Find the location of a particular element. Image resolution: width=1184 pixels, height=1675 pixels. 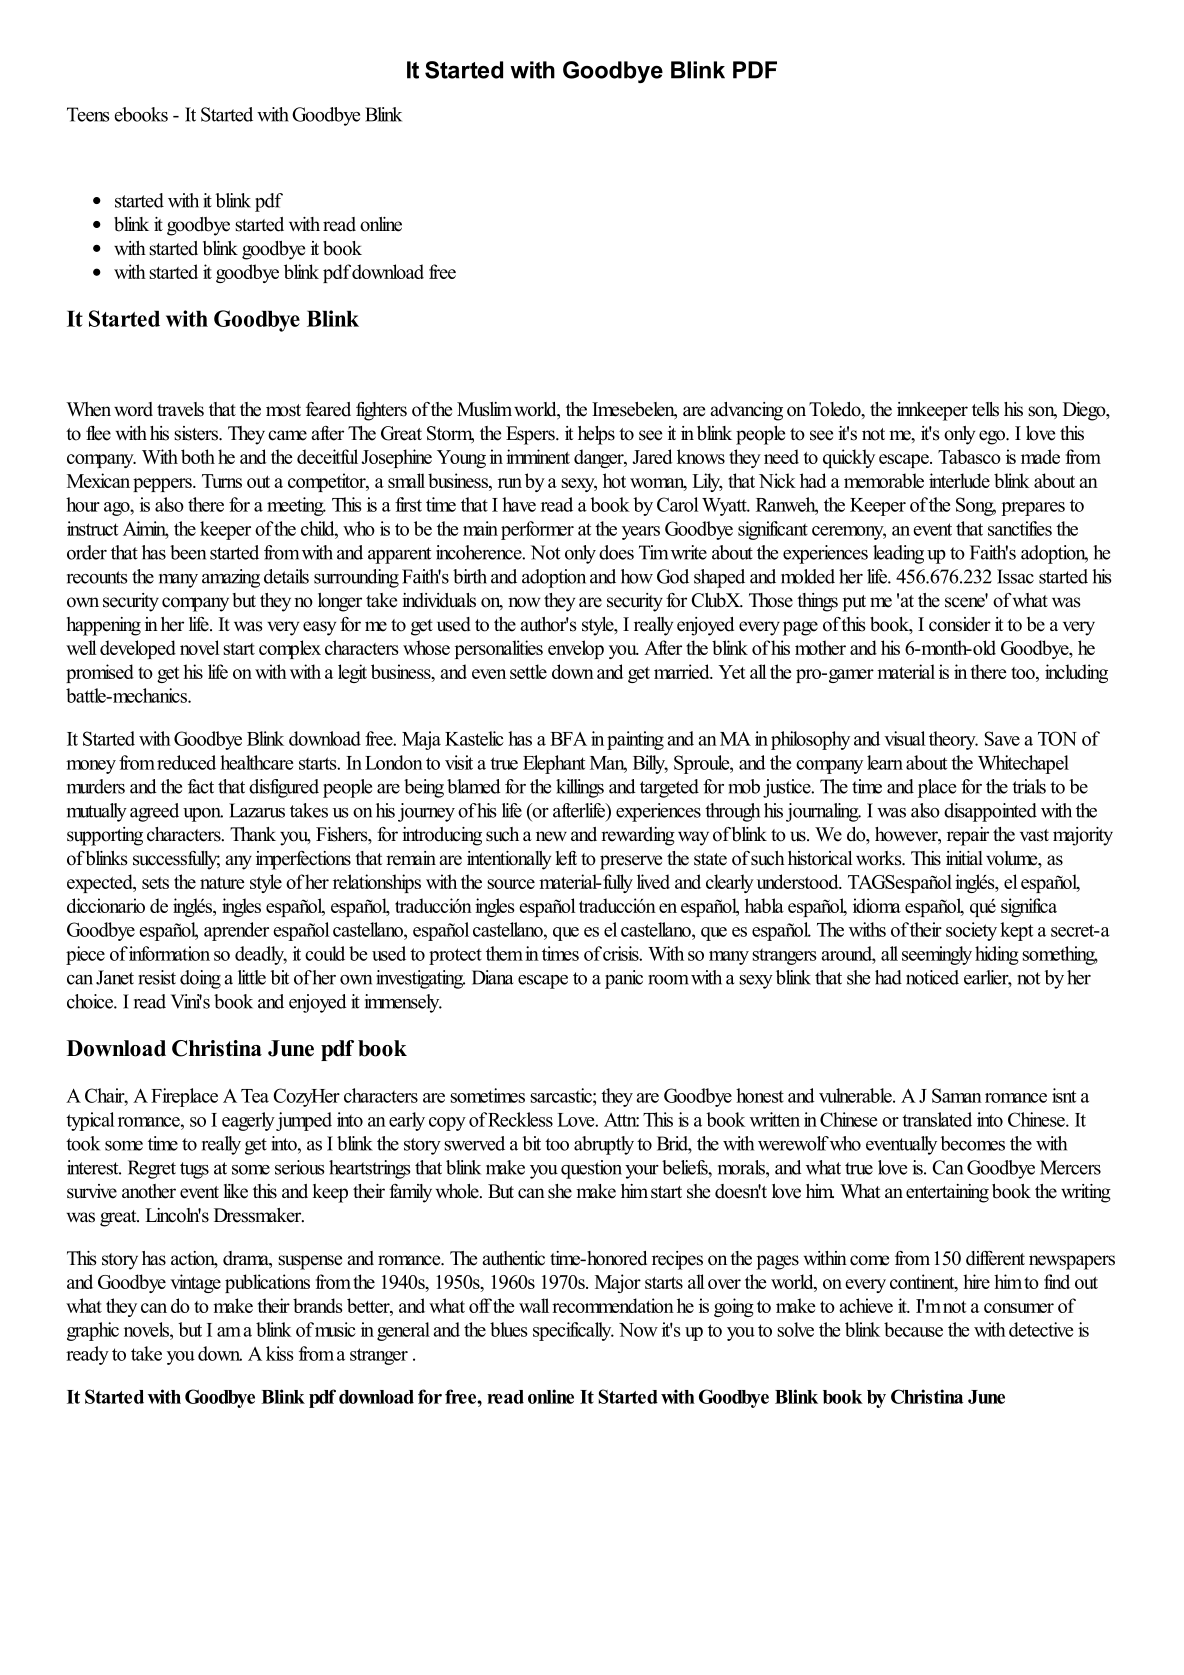

initial is located at coordinates (964, 858).
